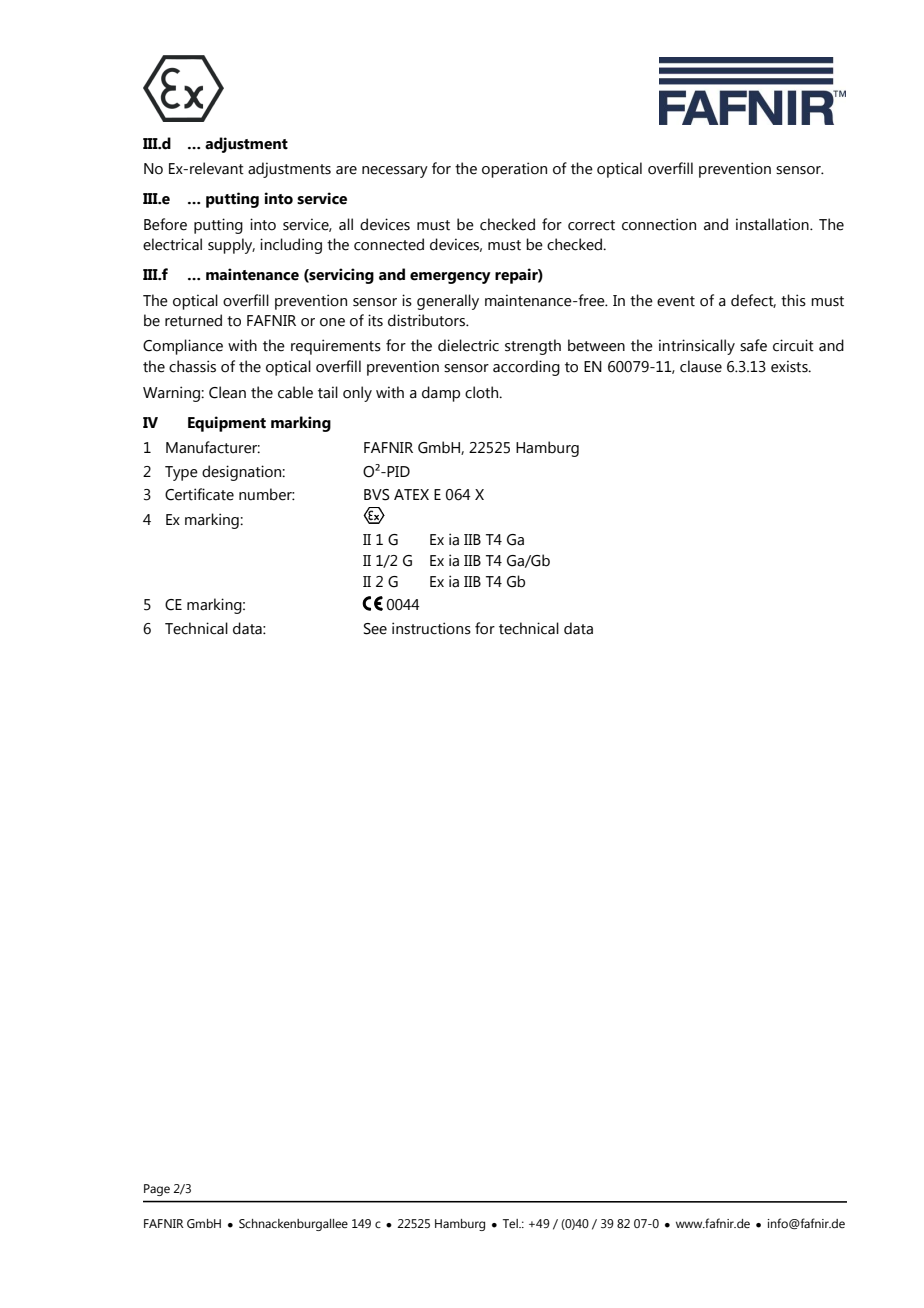  Describe the element at coordinates (441, 394) in the screenshot. I see `damp` at that location.
